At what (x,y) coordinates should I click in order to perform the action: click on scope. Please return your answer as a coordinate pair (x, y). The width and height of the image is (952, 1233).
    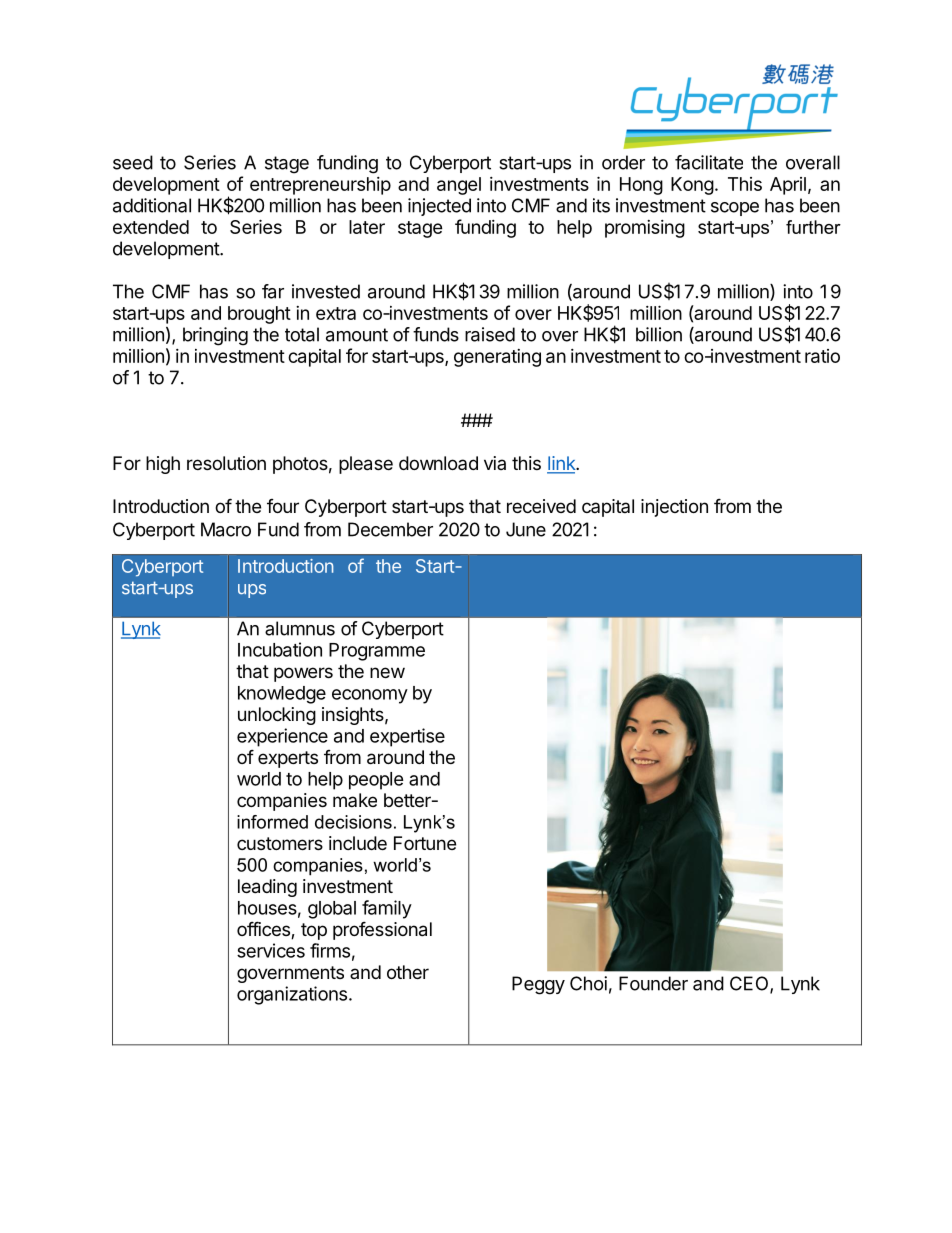
    Looking at the image, I should click on (735, 209).
